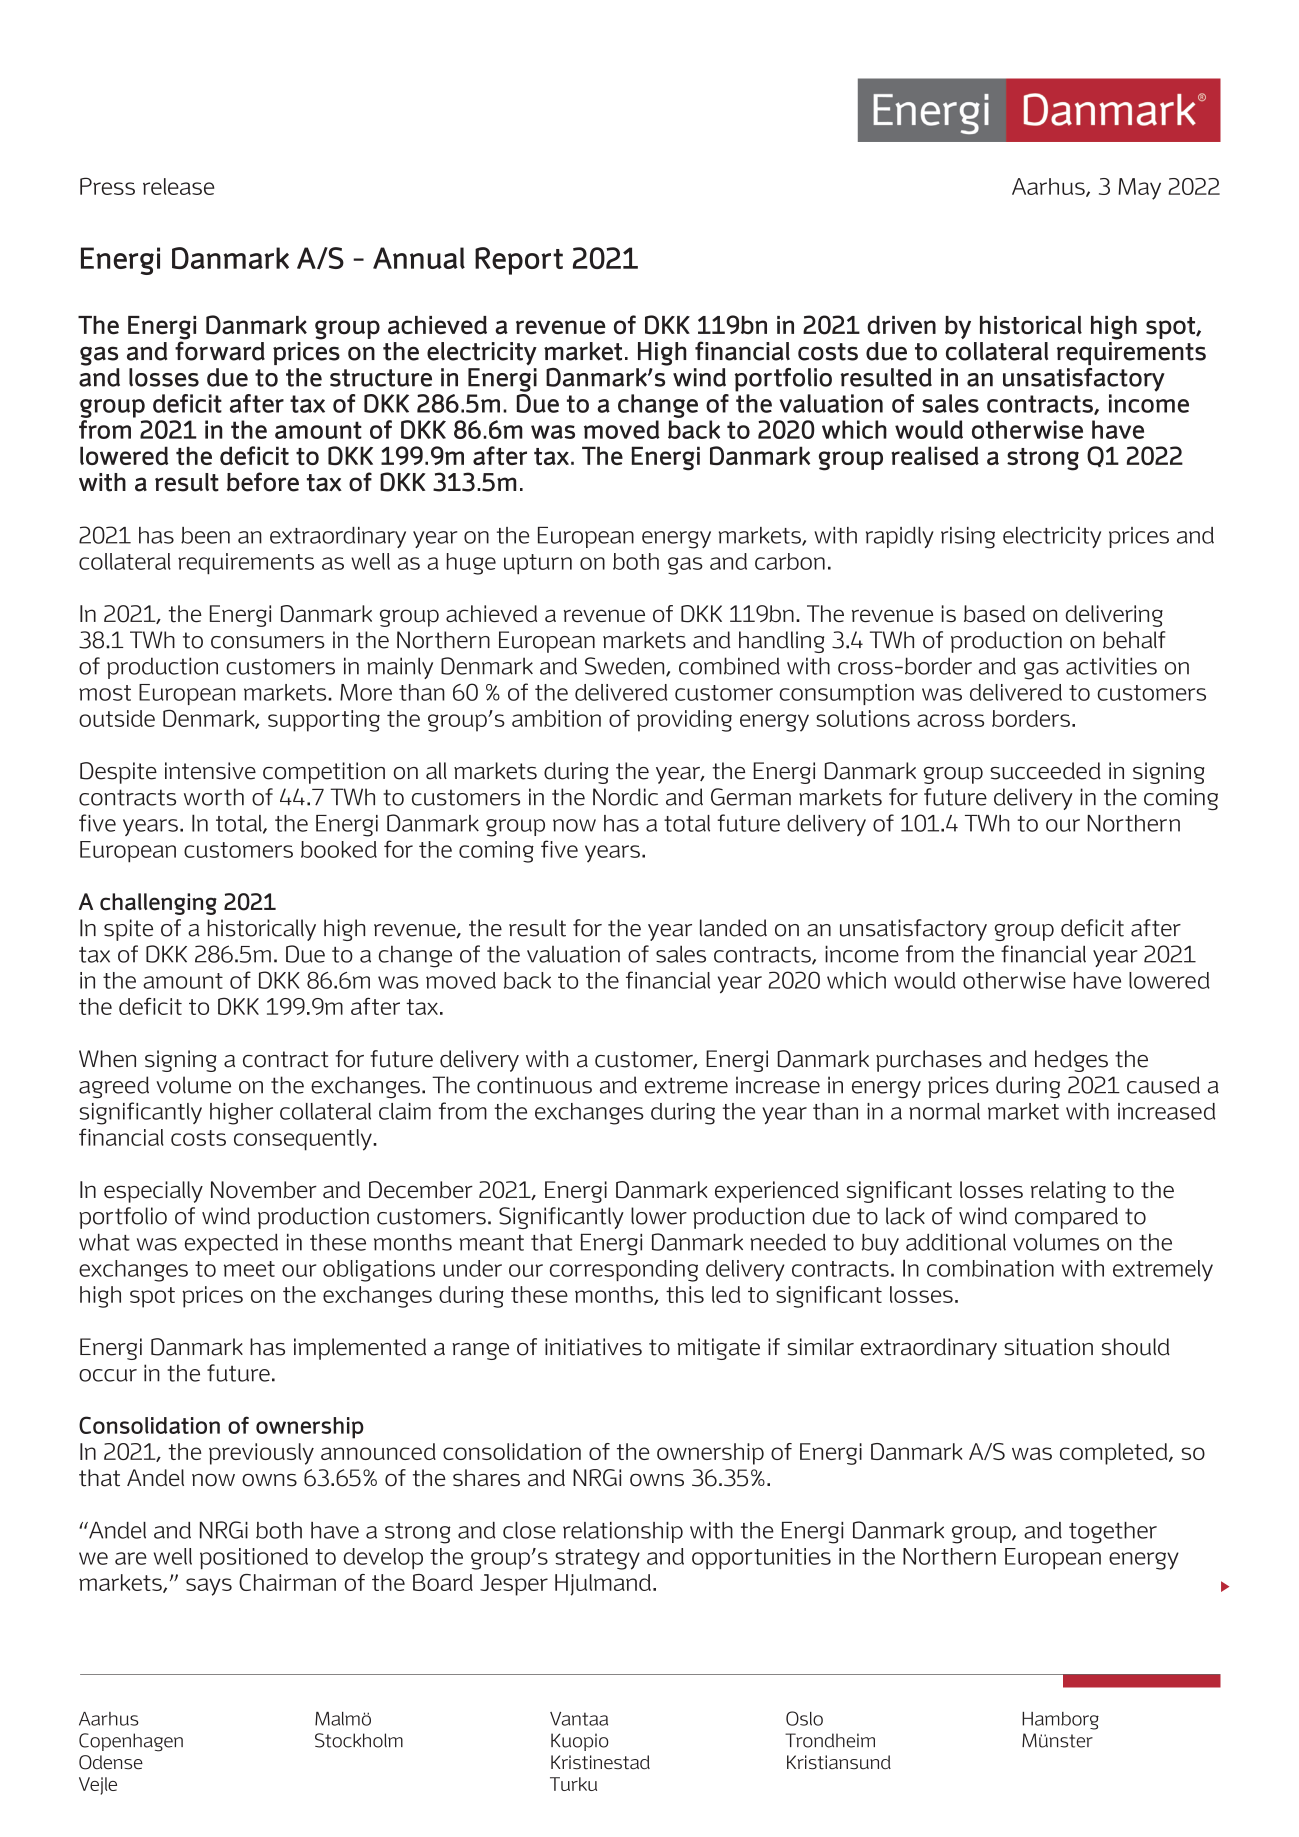 This document has width=1299, height=1837. What do you see at coordinates (1045, 771) in the document?
I see `succeeded` at bounding box center [1045, 771].
